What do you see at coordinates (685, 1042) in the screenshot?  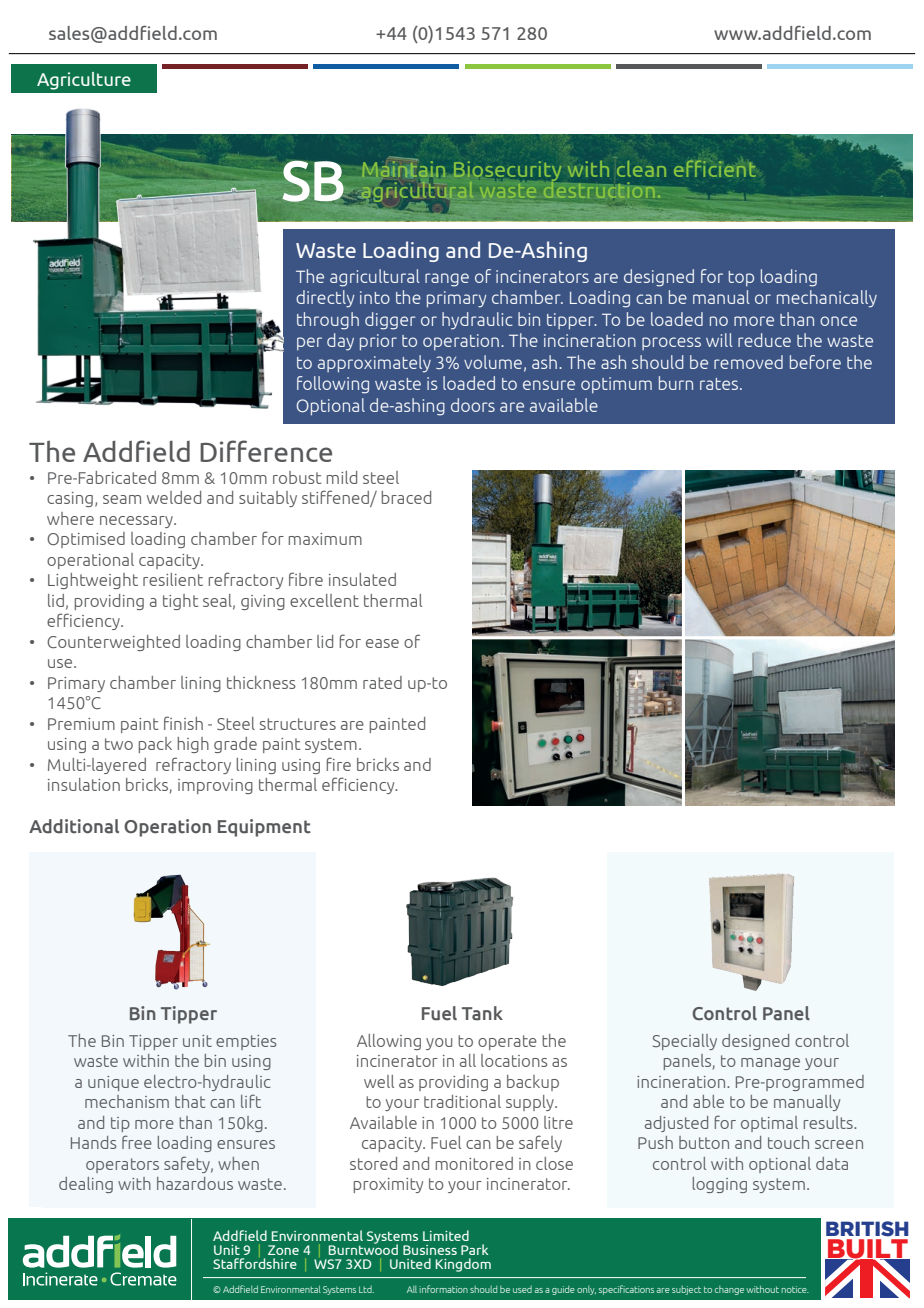 I see `Specially` at bounding box center [685, 1042].
